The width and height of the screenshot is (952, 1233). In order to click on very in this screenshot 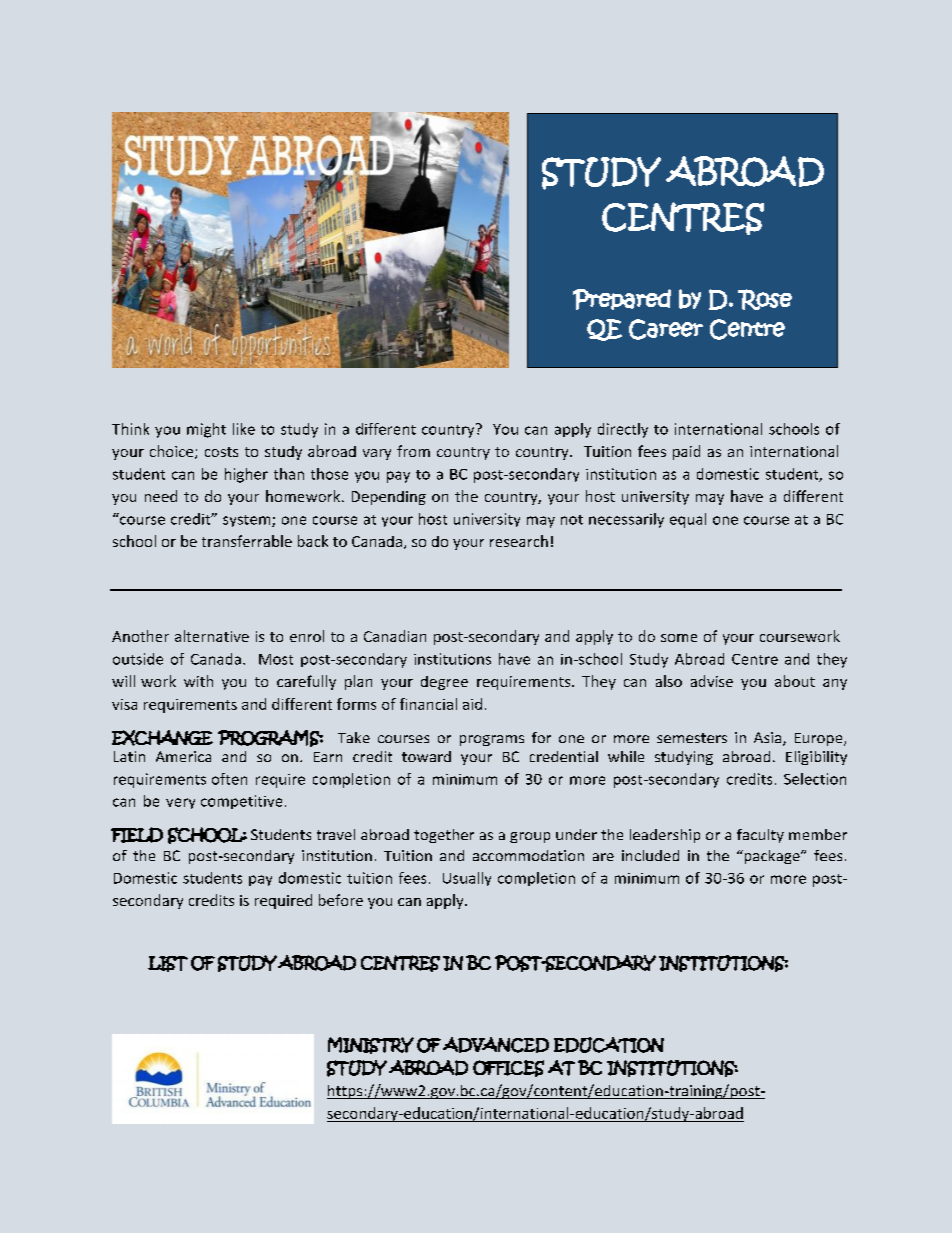, I will do `click(180, 803)`.
